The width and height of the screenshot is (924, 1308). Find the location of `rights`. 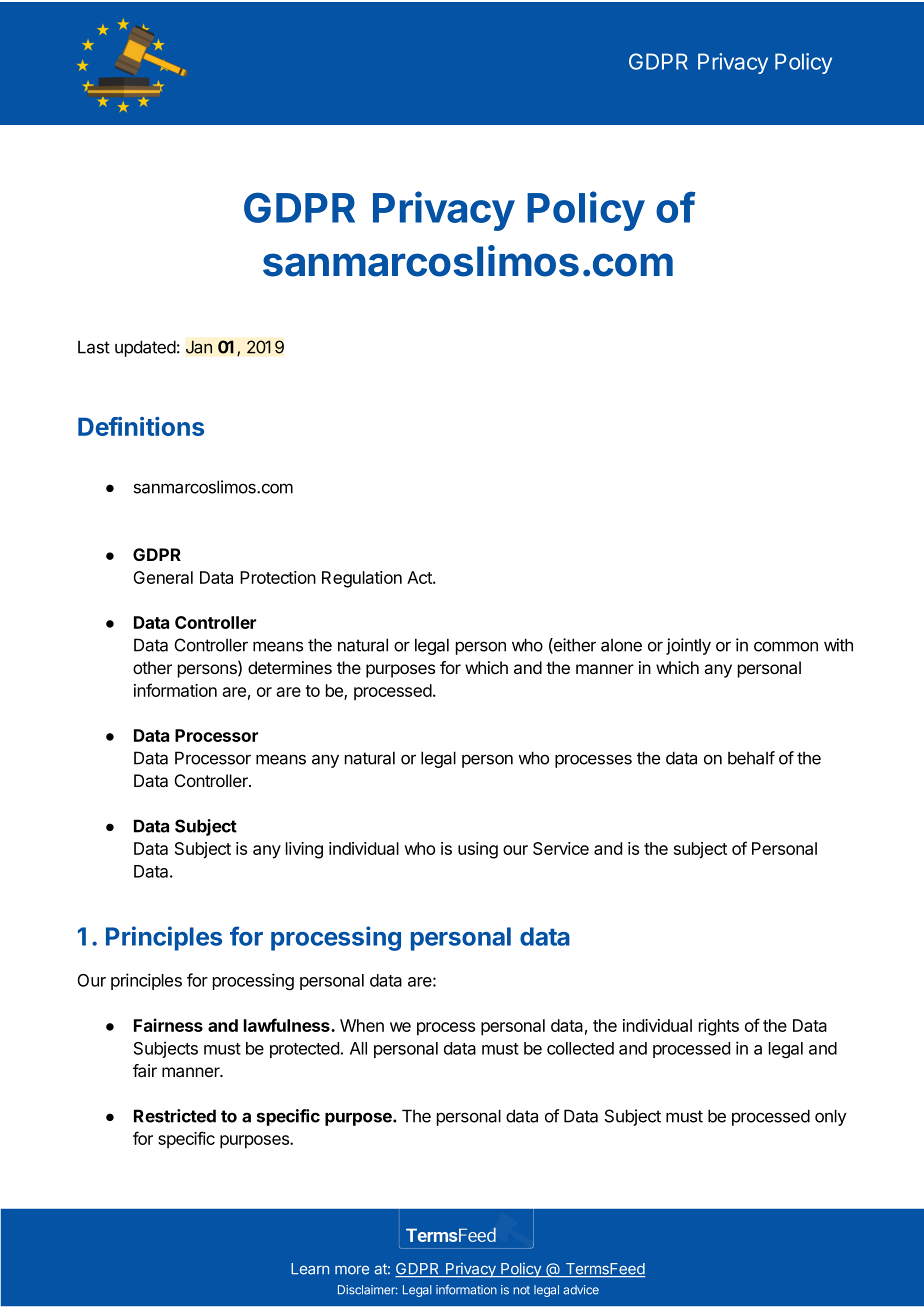

rights is located at coordinates (719, 1027).
